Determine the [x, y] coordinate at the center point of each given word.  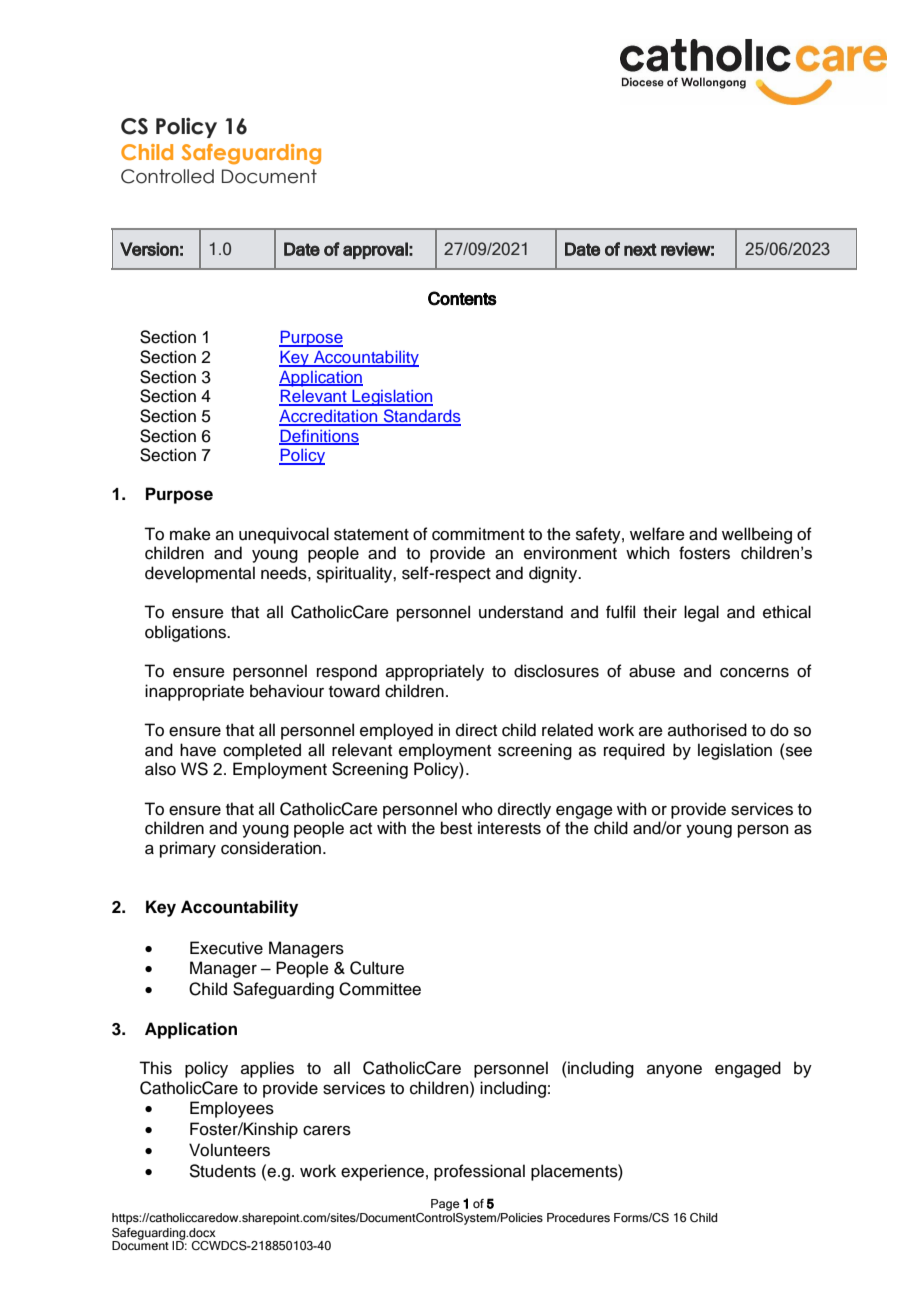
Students [223, 1171]
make [190, 534]
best [456, 828]
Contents [462, 298]
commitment [478, 534]
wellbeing [757, 535]
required [634, 751]
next [640, 249]
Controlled [167, 176]
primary [188, 849]
